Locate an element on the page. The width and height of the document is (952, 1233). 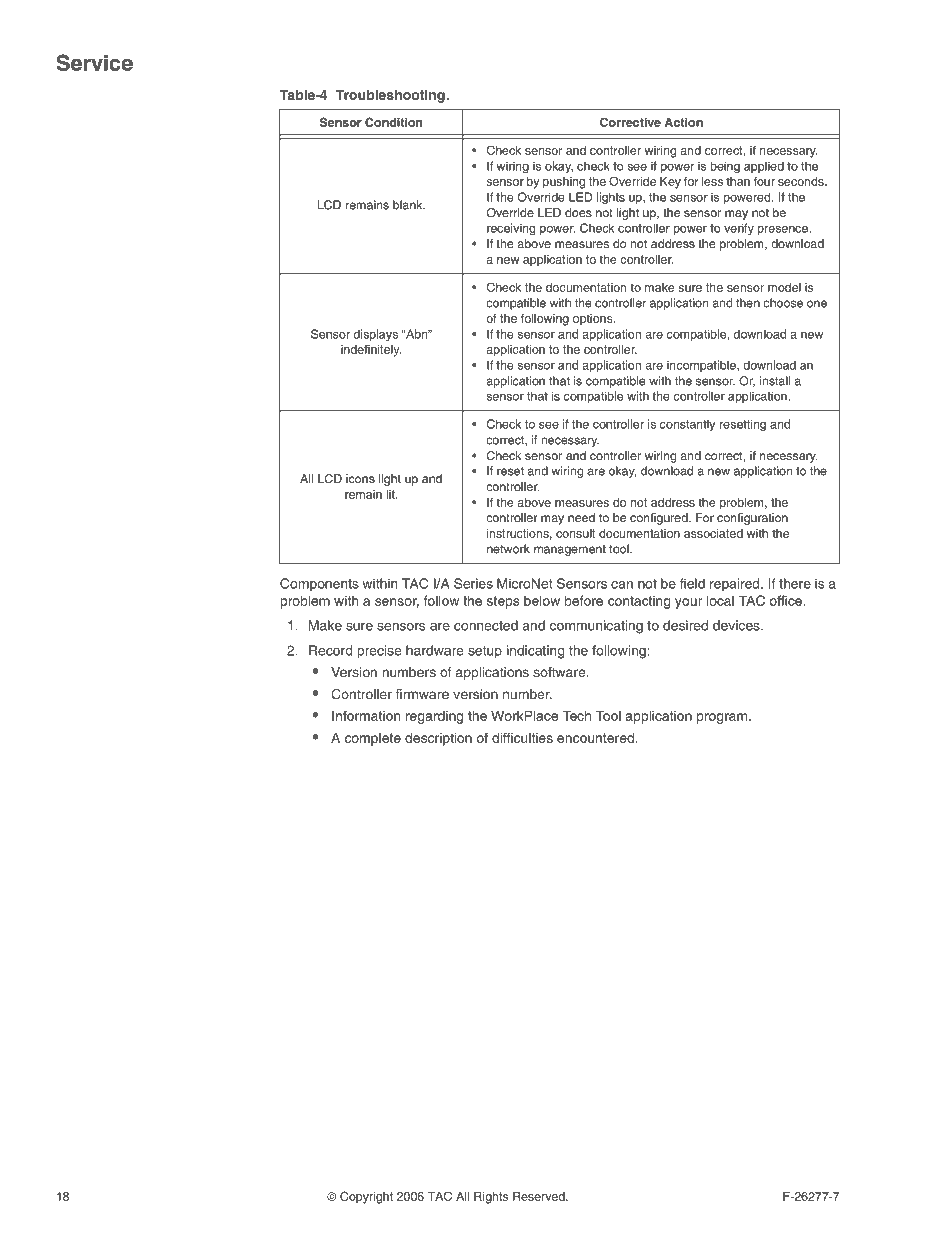
hardware is located at coordinates (435, 650).
